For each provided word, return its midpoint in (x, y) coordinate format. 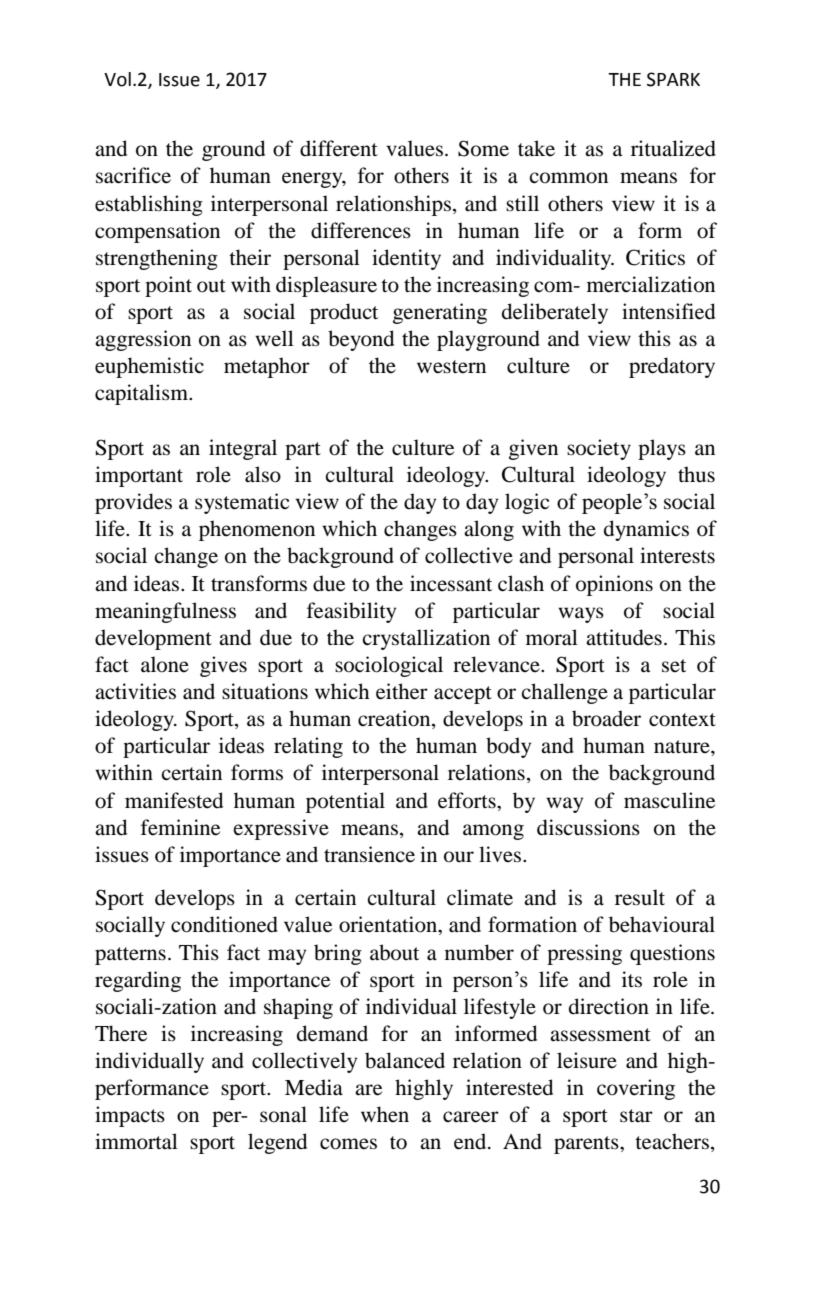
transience (369, 854)
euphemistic (149, 367)
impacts (130, 1116)
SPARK (673, 79)
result (640, 897)
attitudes (624, 637)
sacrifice (133, 175)
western (451, 367)
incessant (451, 583)
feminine (180, 827)
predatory (672, 367)
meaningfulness (165, 612)
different (339, 148)
